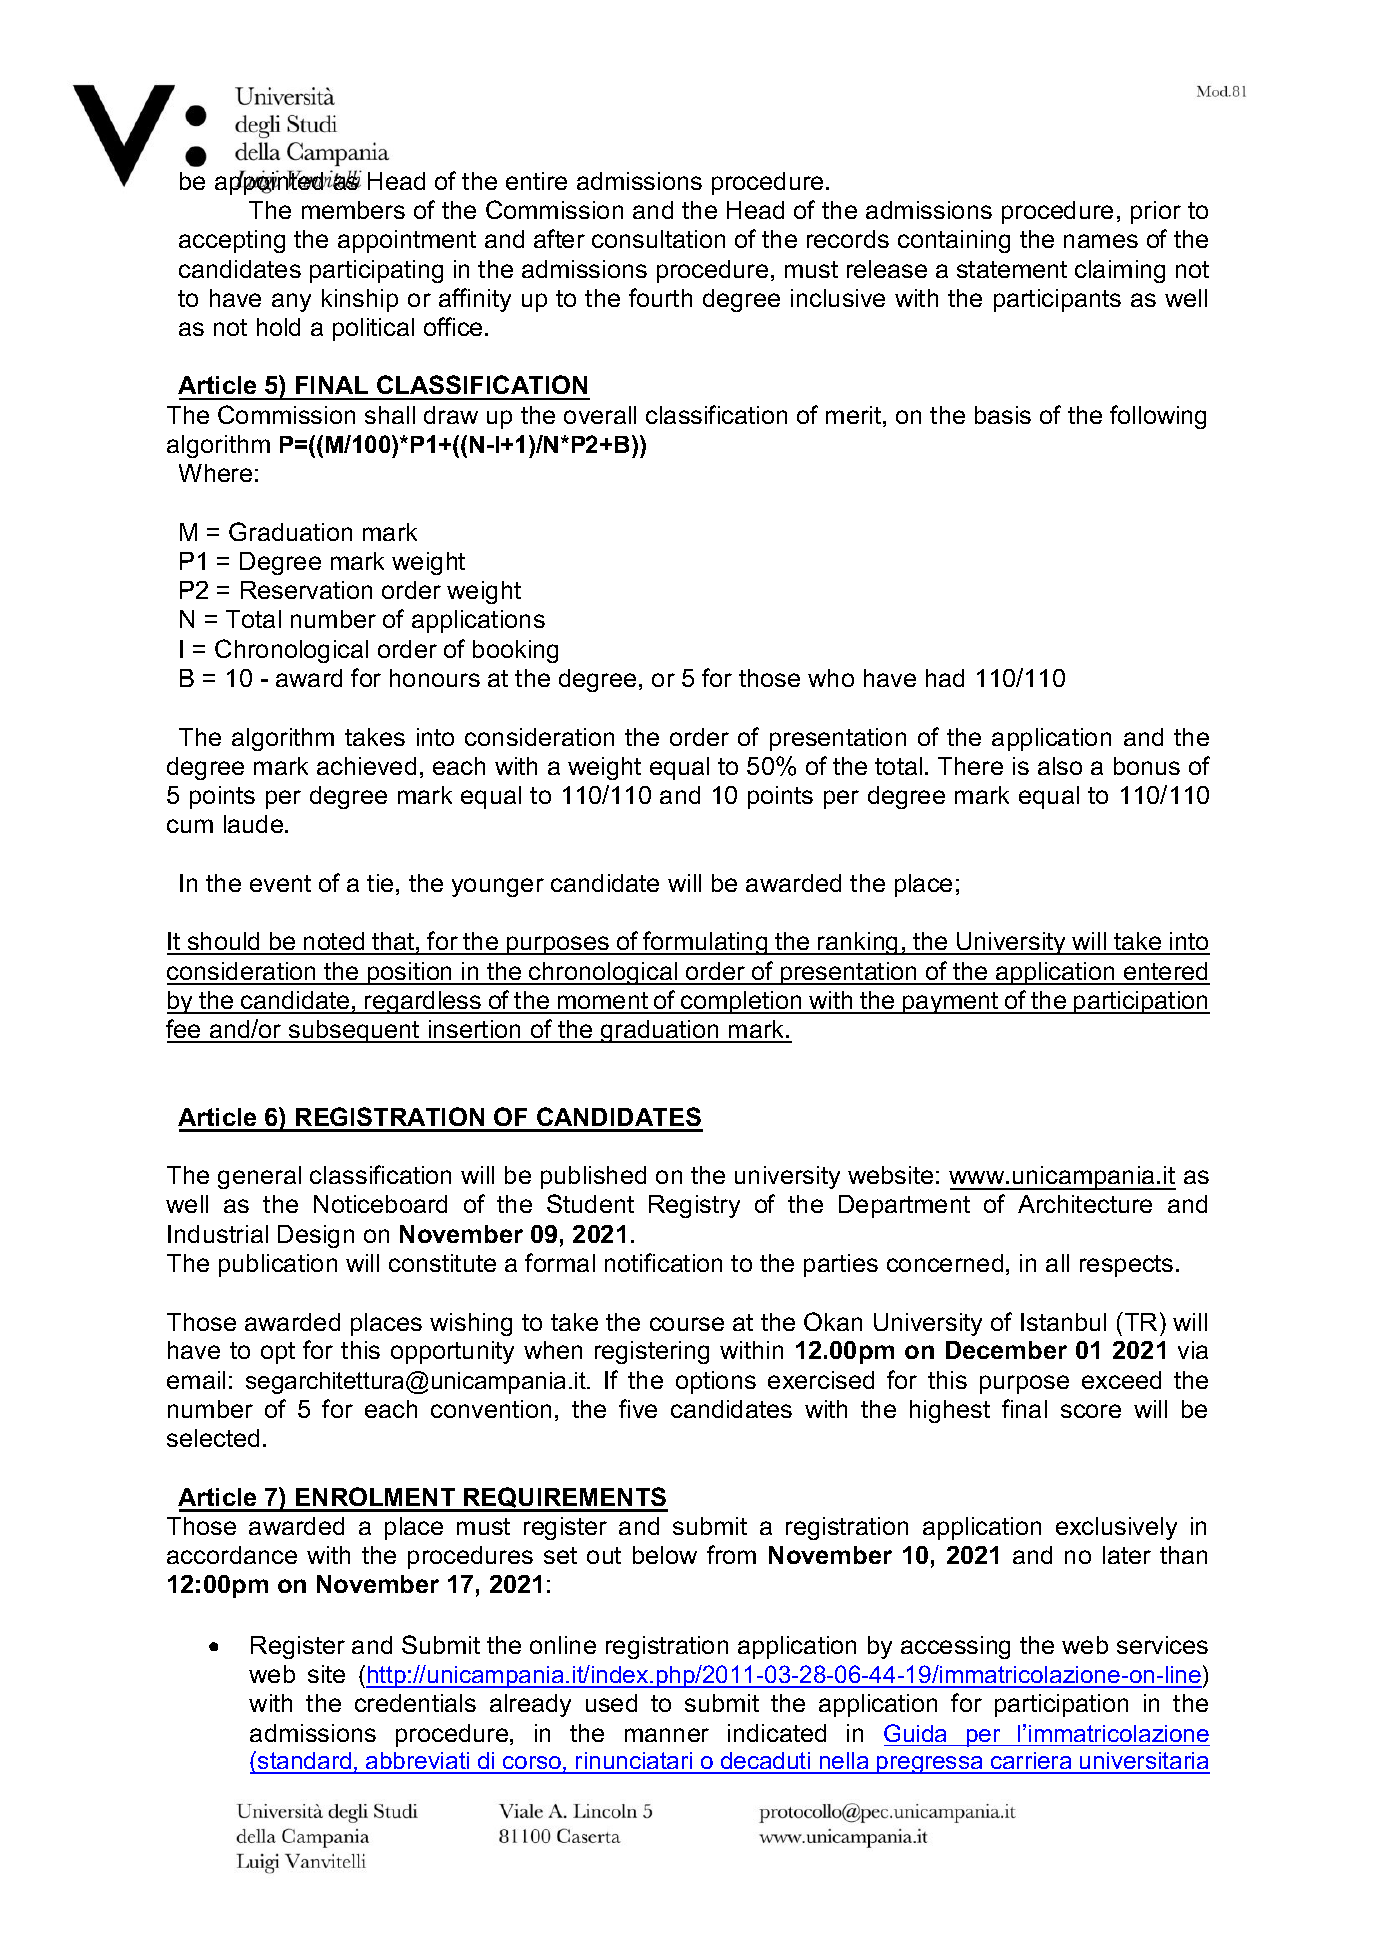 The image size is (1376, 1949). Describe the element at coordinates (951, 1003) in the screenshot. I see `payment` at that location.
